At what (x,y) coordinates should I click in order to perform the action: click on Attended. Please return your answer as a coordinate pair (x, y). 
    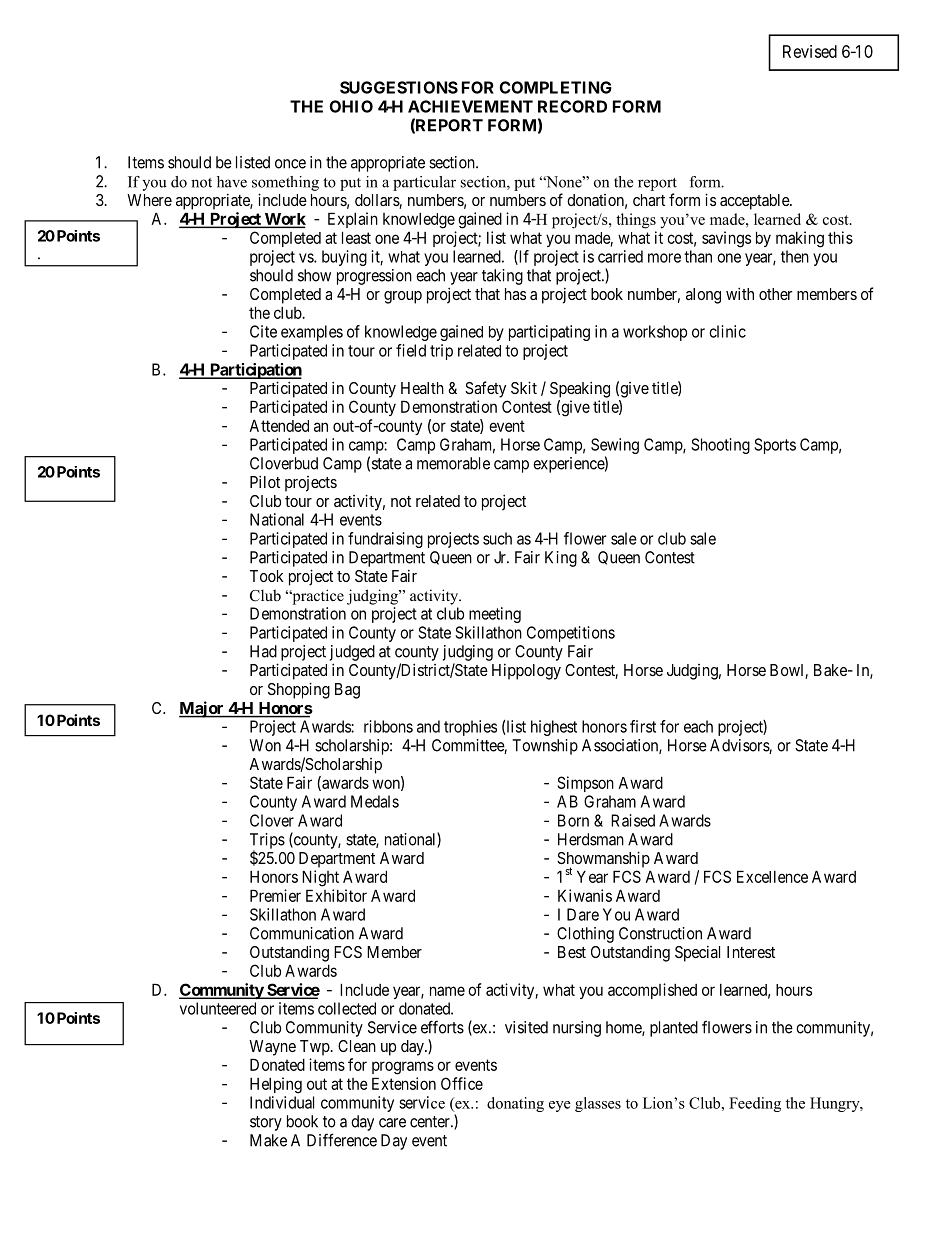
    Looking at the image, I should click on (279, 425).
